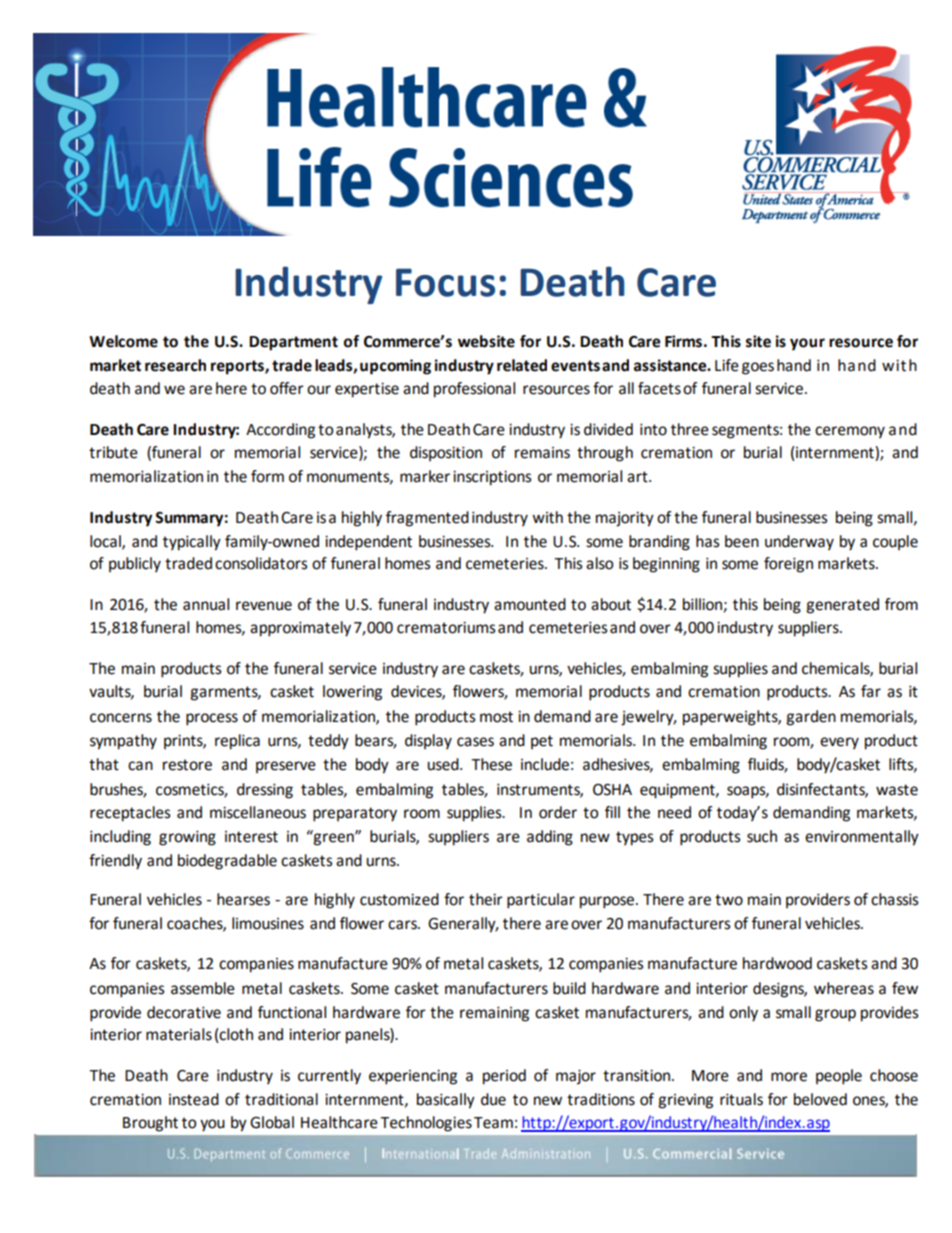 The image size is (952, 1233). I want to click on Focus, so click(445, 282).
